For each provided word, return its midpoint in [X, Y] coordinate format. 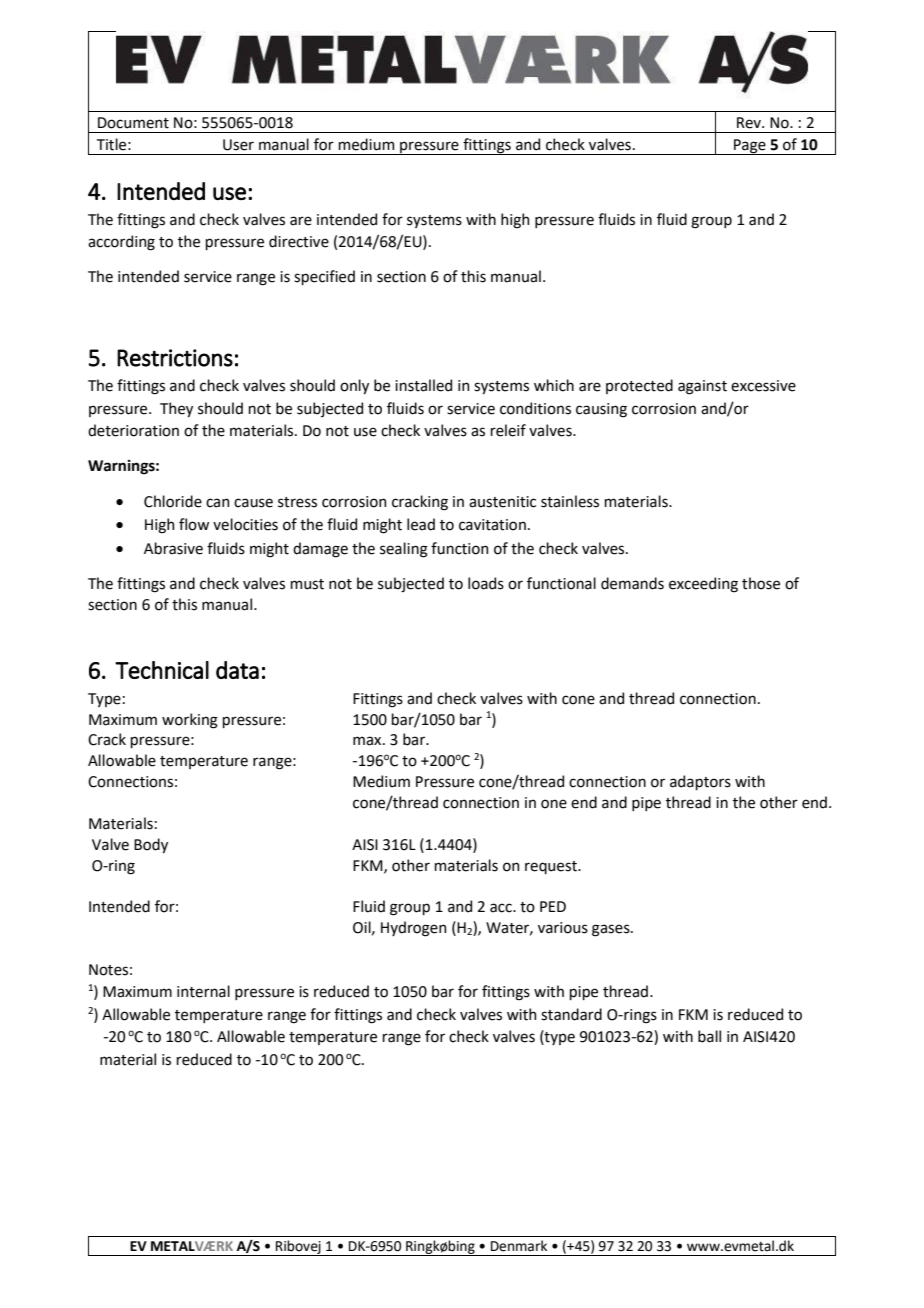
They [176, 409]
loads [486, 583]
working [190, 721]
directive [299, 241]
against [702, 387]
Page [750, 147]
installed [423, 385]
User [238, 145]
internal [203, 991]
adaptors [700, 782]
